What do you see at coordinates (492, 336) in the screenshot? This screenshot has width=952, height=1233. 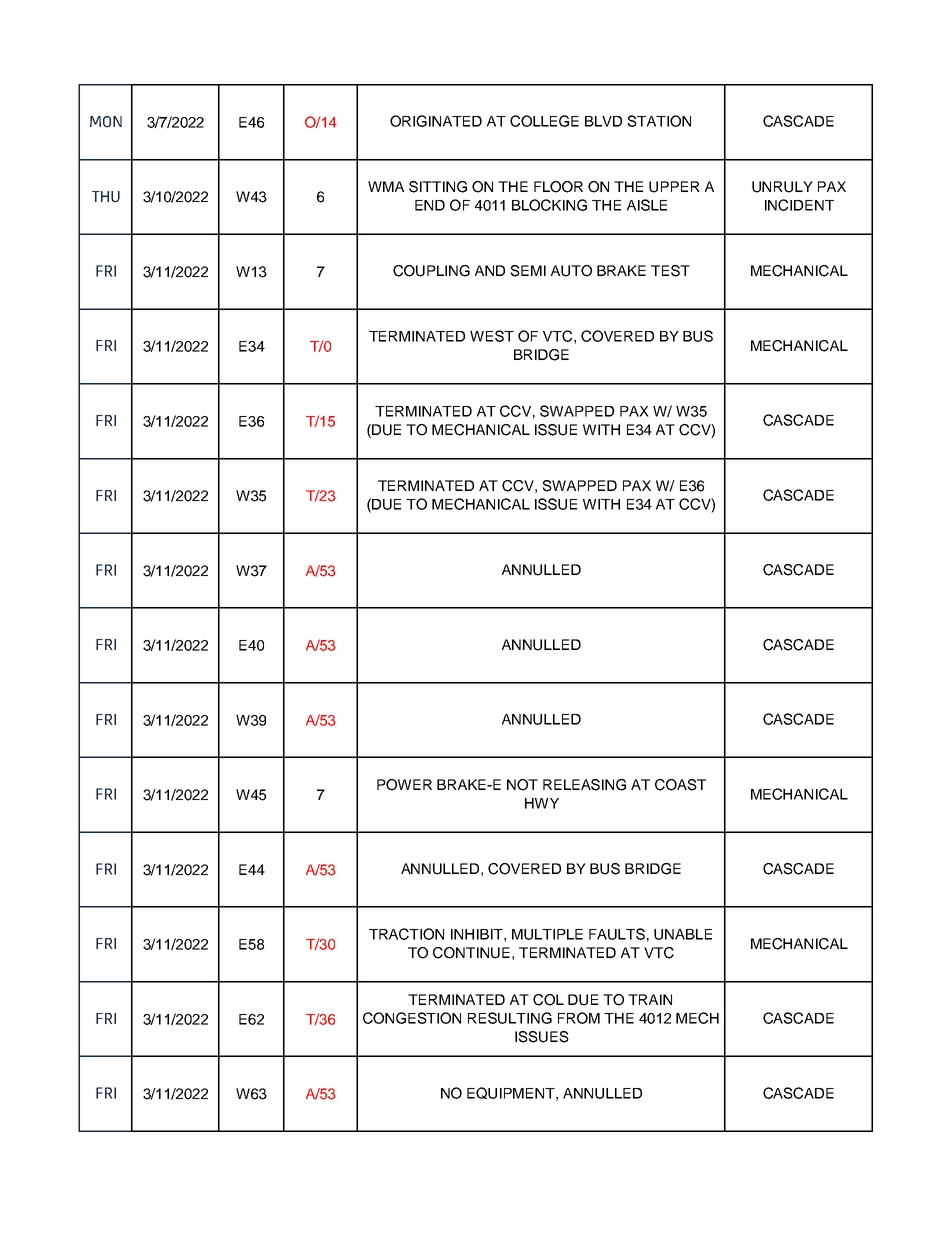 I see `WEST` at bounding box center [492, 336].
